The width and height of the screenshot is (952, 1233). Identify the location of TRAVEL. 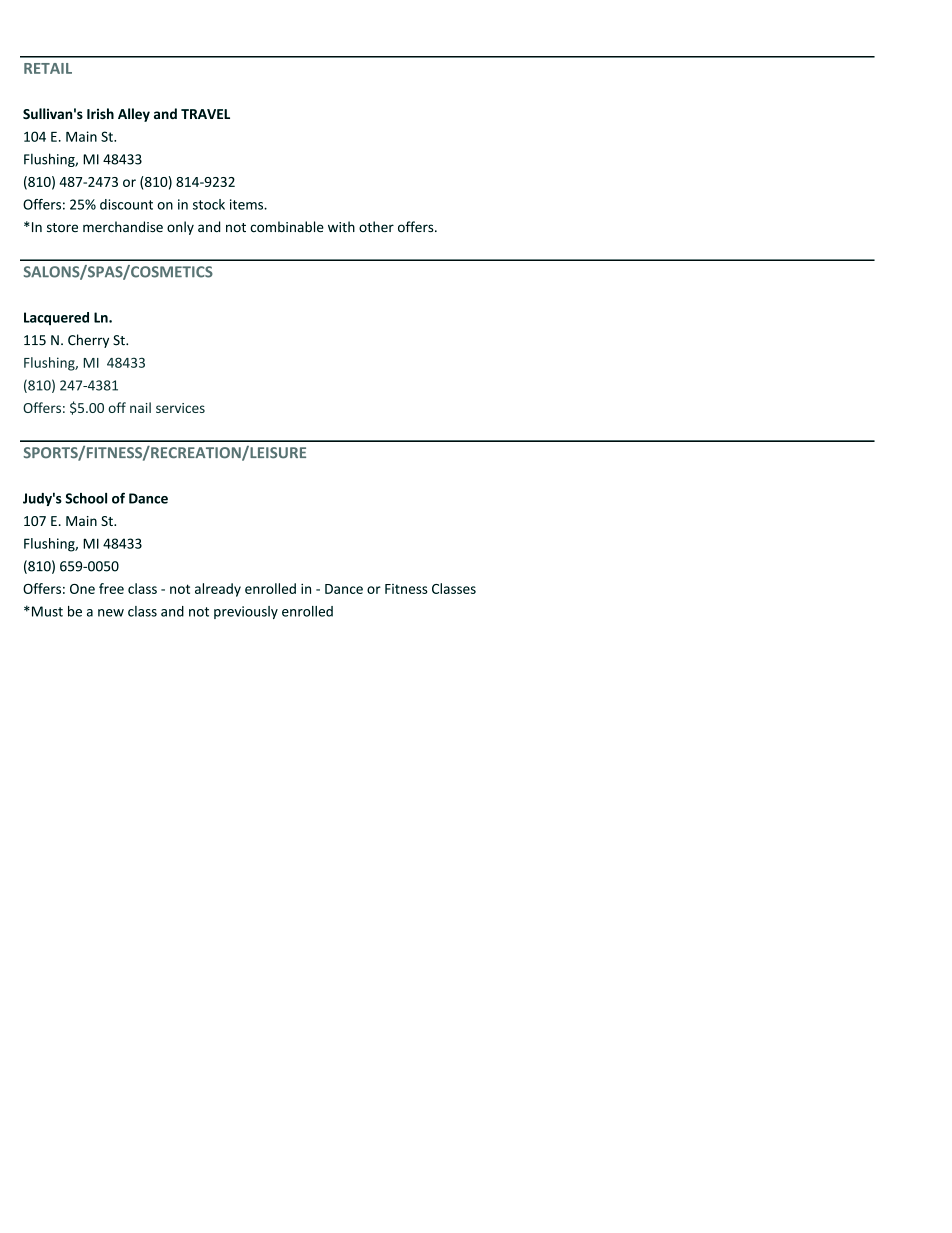
(205, 114).
